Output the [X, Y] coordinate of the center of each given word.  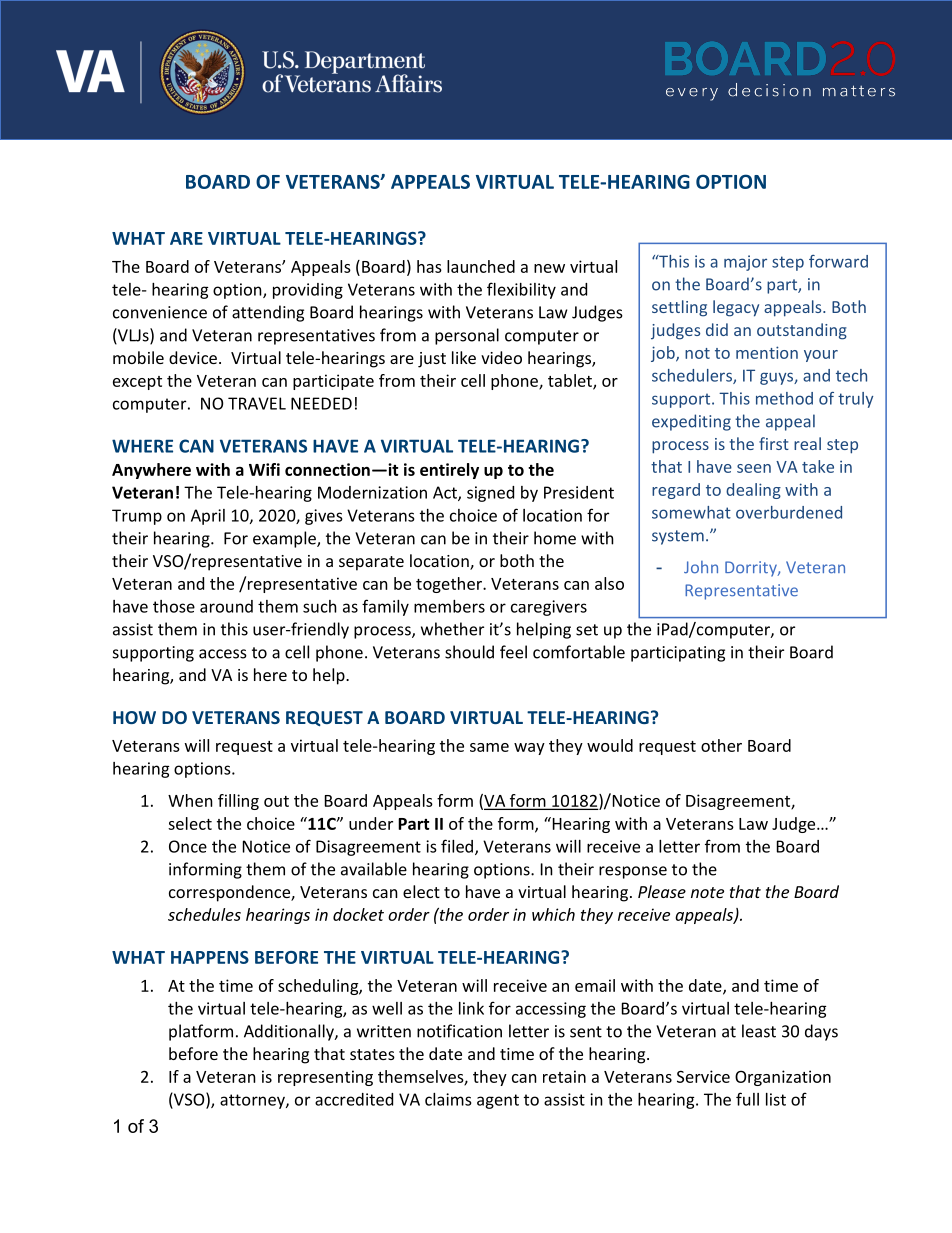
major [745, 263]
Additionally [290, 1032]
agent [498, 1101]
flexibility [521, 290]
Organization [783, 1078]
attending [268, 313]
